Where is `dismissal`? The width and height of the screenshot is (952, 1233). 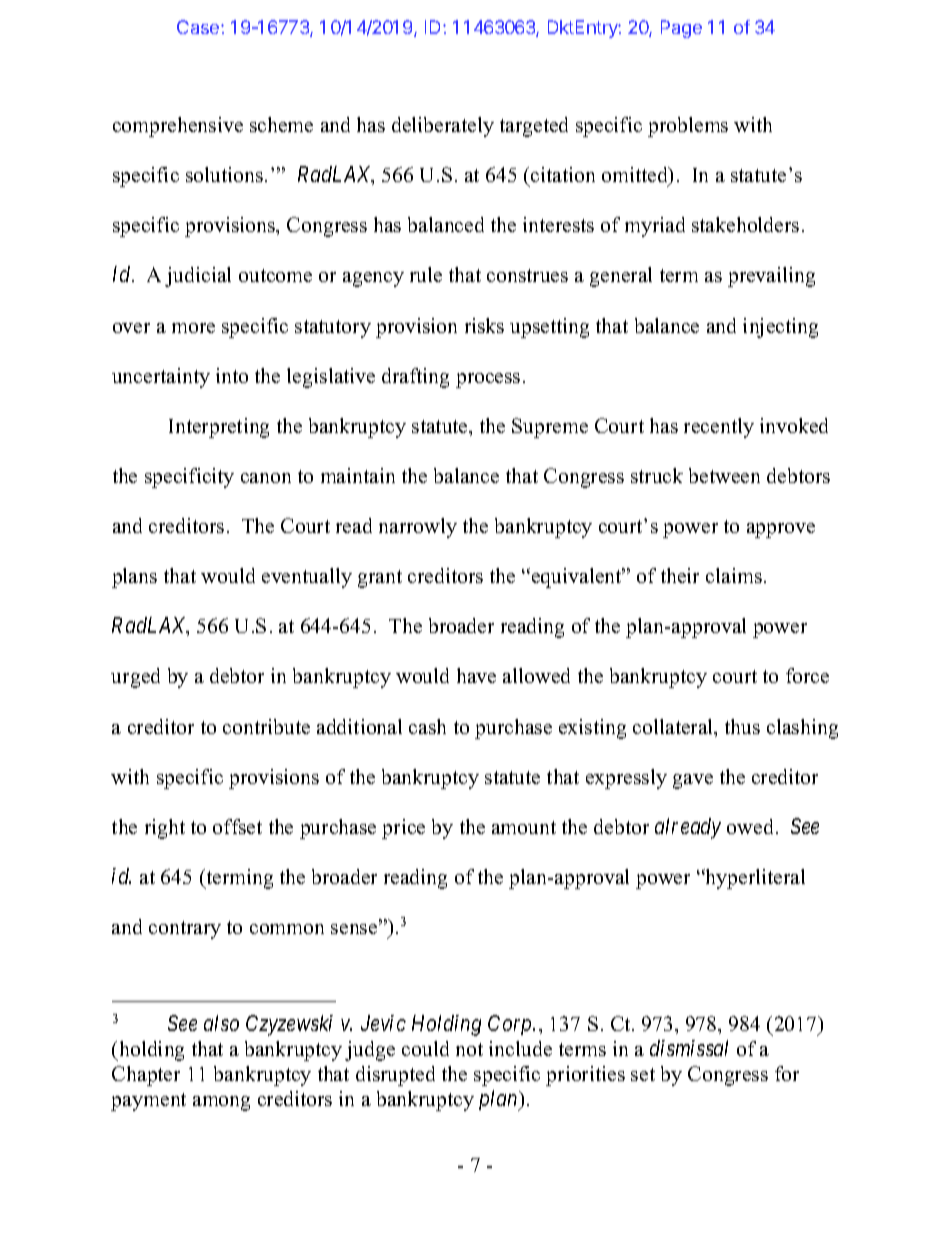
dismissal is located at coordinates (689, 1048).
